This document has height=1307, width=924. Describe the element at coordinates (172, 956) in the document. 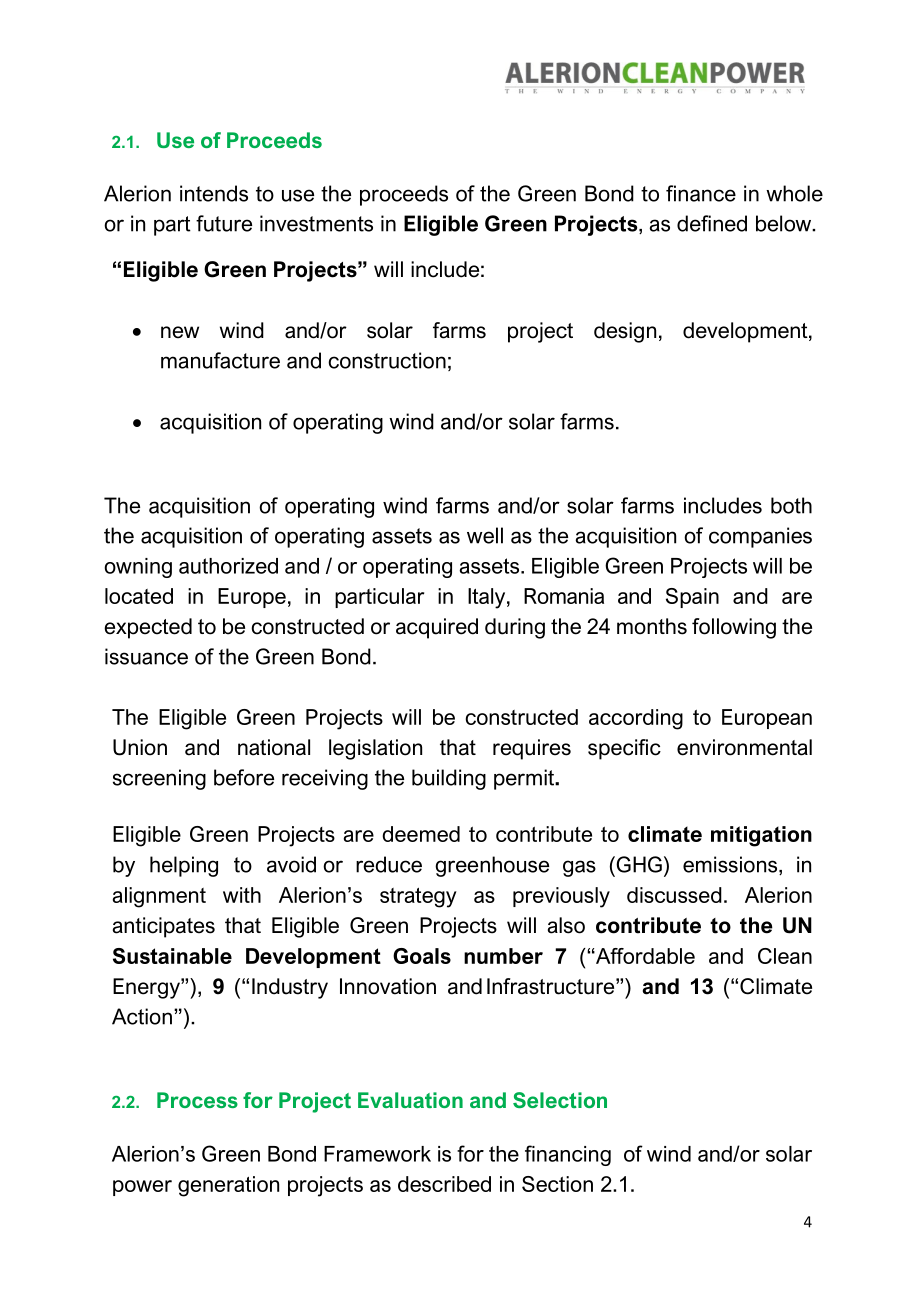

I see `Sustainable` at that location.
